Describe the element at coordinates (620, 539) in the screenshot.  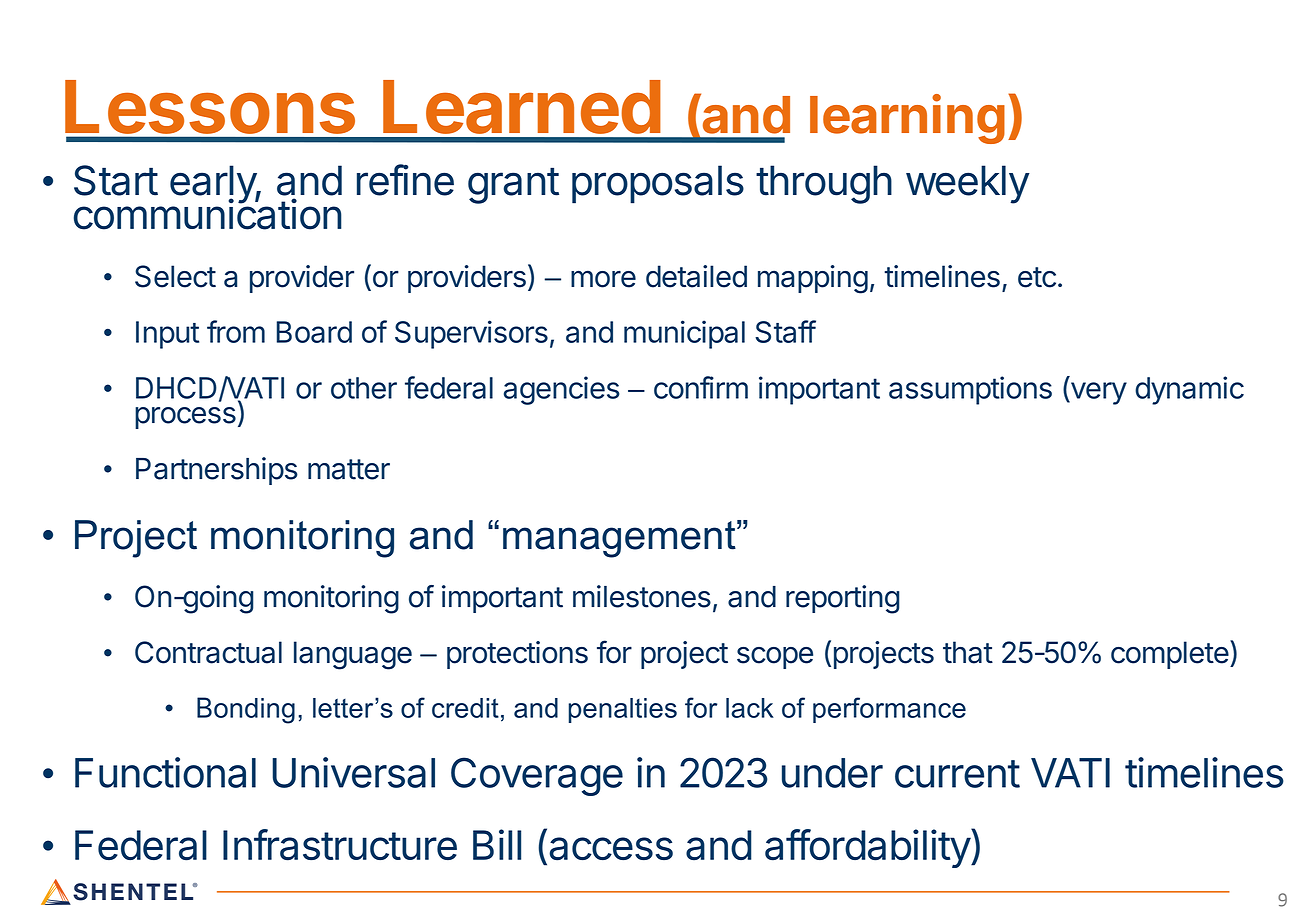
I see `management` at that location.
